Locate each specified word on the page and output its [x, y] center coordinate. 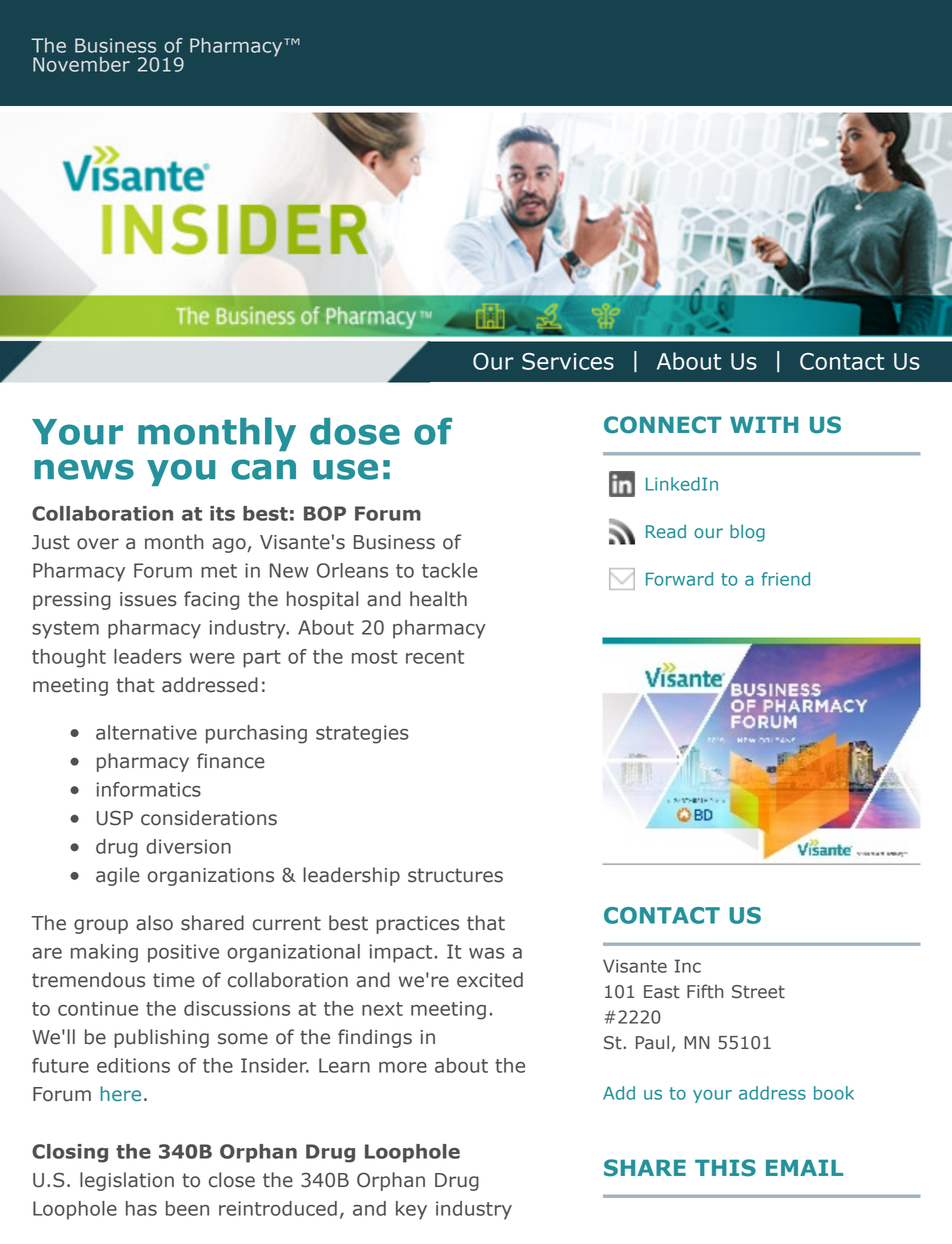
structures [455, 875]
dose [355, 431]
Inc [688, 966]
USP [115, 818]
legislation [127, 1181]
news [84, 469]
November [81, 64]
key [411, 1210]
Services [568, 361]
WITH [764, 424]
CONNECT [663, 425]
